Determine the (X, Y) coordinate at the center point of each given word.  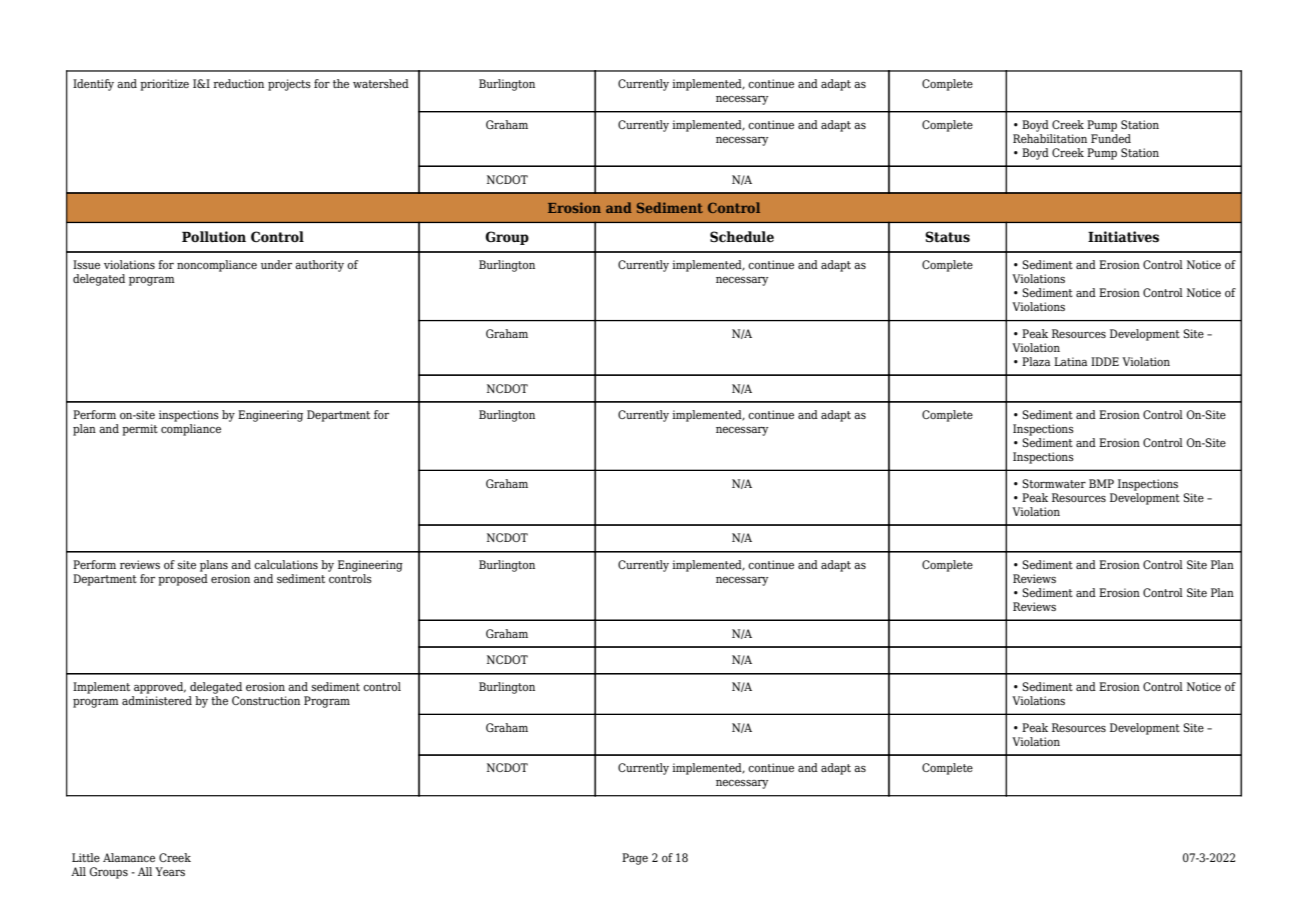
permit (140, 430)
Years (170, 871)
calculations (286, 564)
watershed (381, 83)
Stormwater (1054, 483)
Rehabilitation (1050, 138)
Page (635, 859)
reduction (238, 83)
